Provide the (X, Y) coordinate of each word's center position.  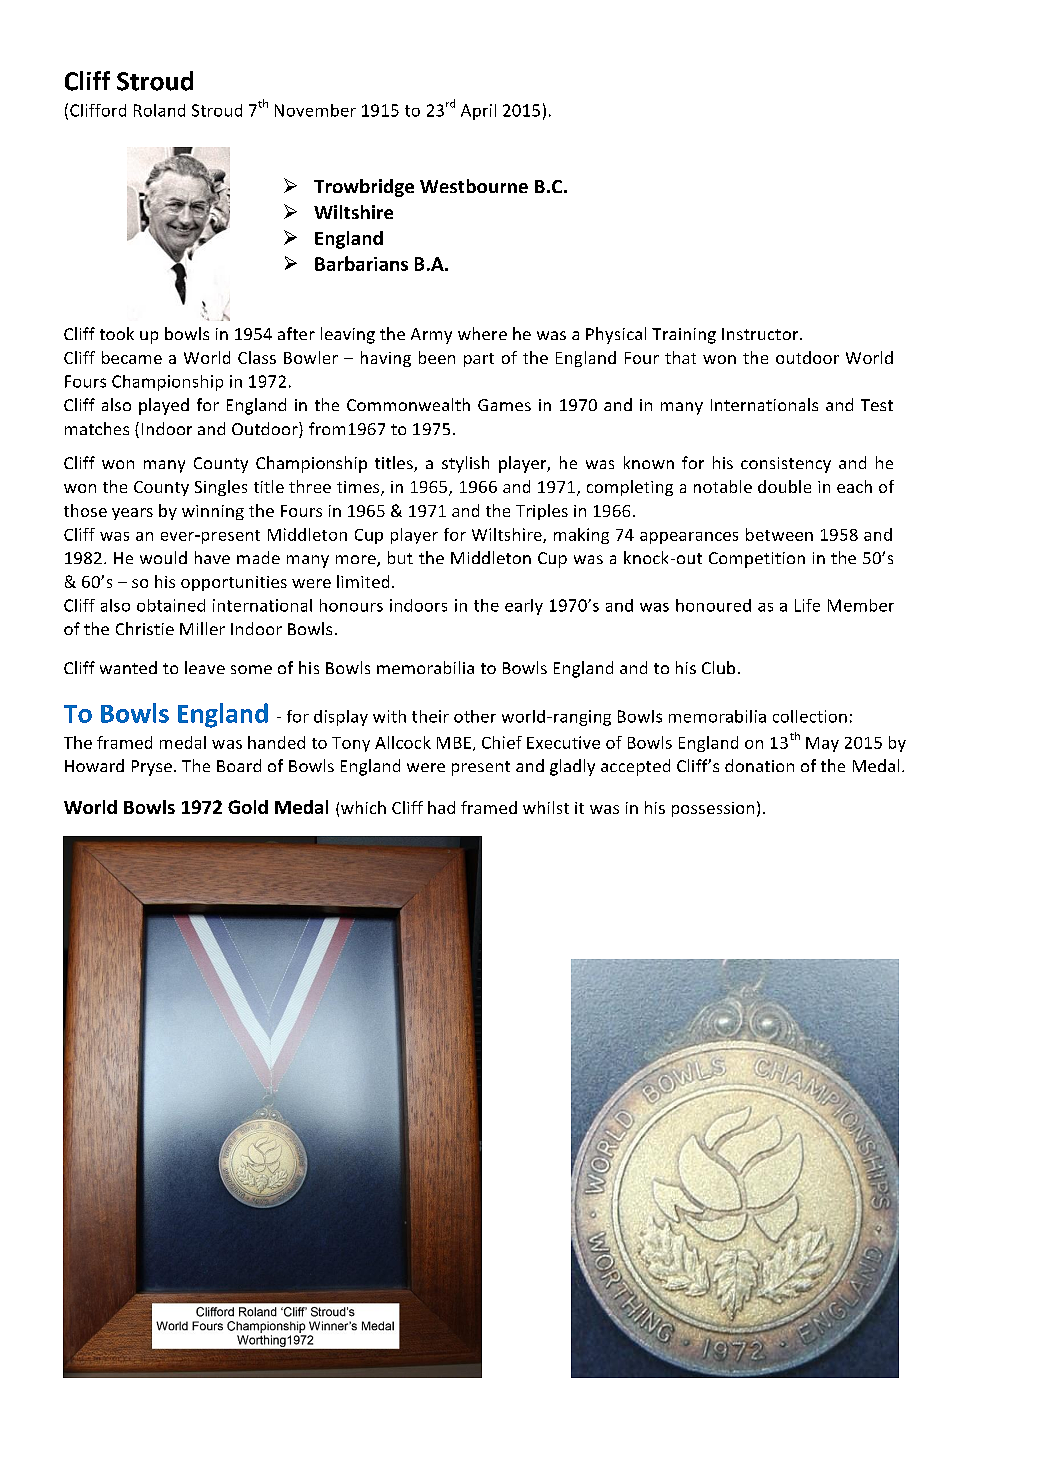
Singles (221, 488)
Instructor (761, 334)
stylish (465, 464)
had (441, 807)
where (482, 333)
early (524, 607)
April (478, 112)
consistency (786, 465)
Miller (202, 628)
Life (807, 605)
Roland (159, 110)
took (117, 333)
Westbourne (474, 186)
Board (239, 765)
